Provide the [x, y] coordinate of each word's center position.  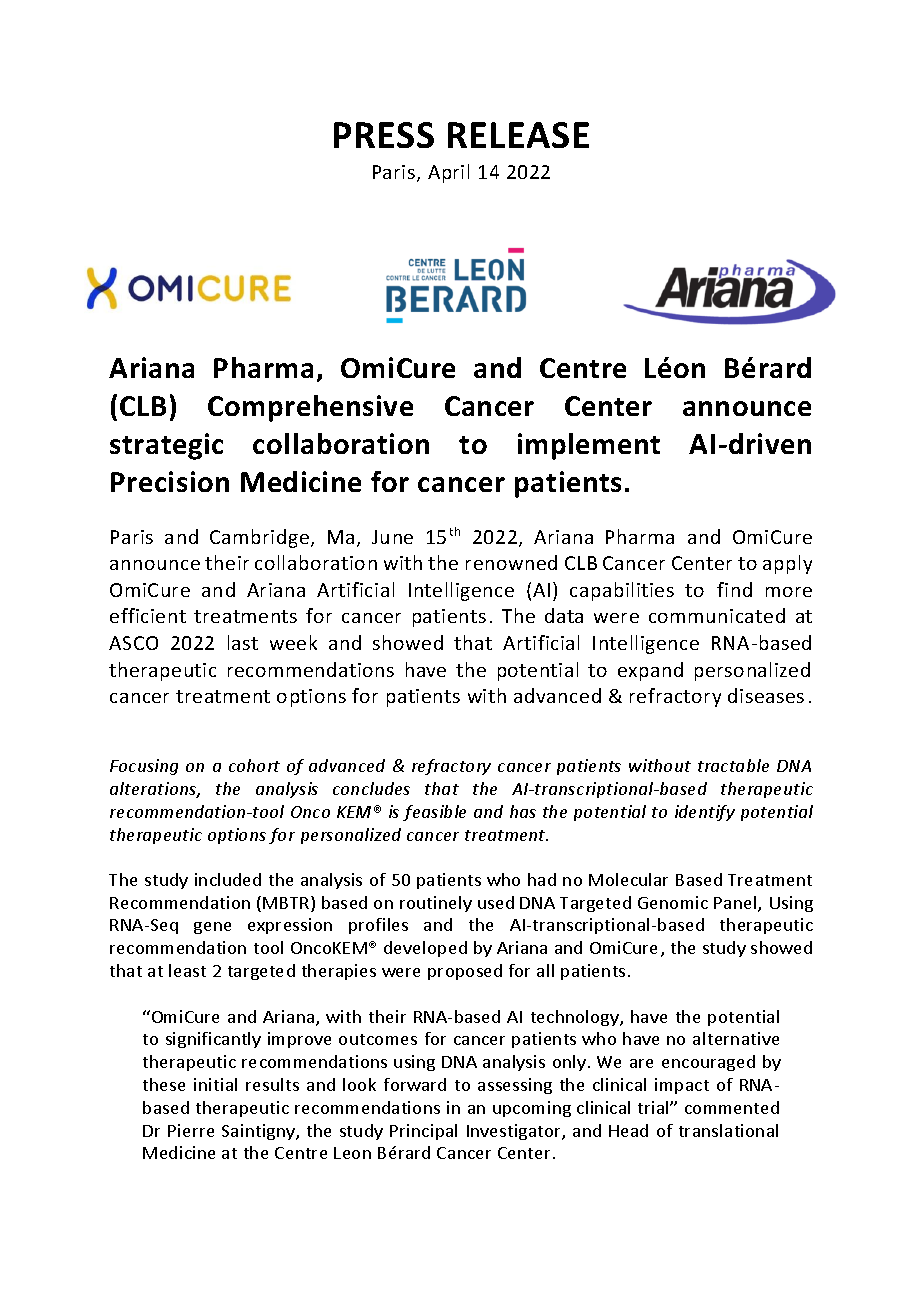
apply [787, 564]
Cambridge [259, 538]
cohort [254, 765]
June [392, 537]
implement [589, 446]
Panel [736, 904]
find [734, 589]
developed [425, 949]
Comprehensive [310, 408]
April [448, 173]
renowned [511, 562]
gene [212, 928]
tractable [733, 765]
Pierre [191, 1130]
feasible [434, 813]
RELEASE [518, 135]
